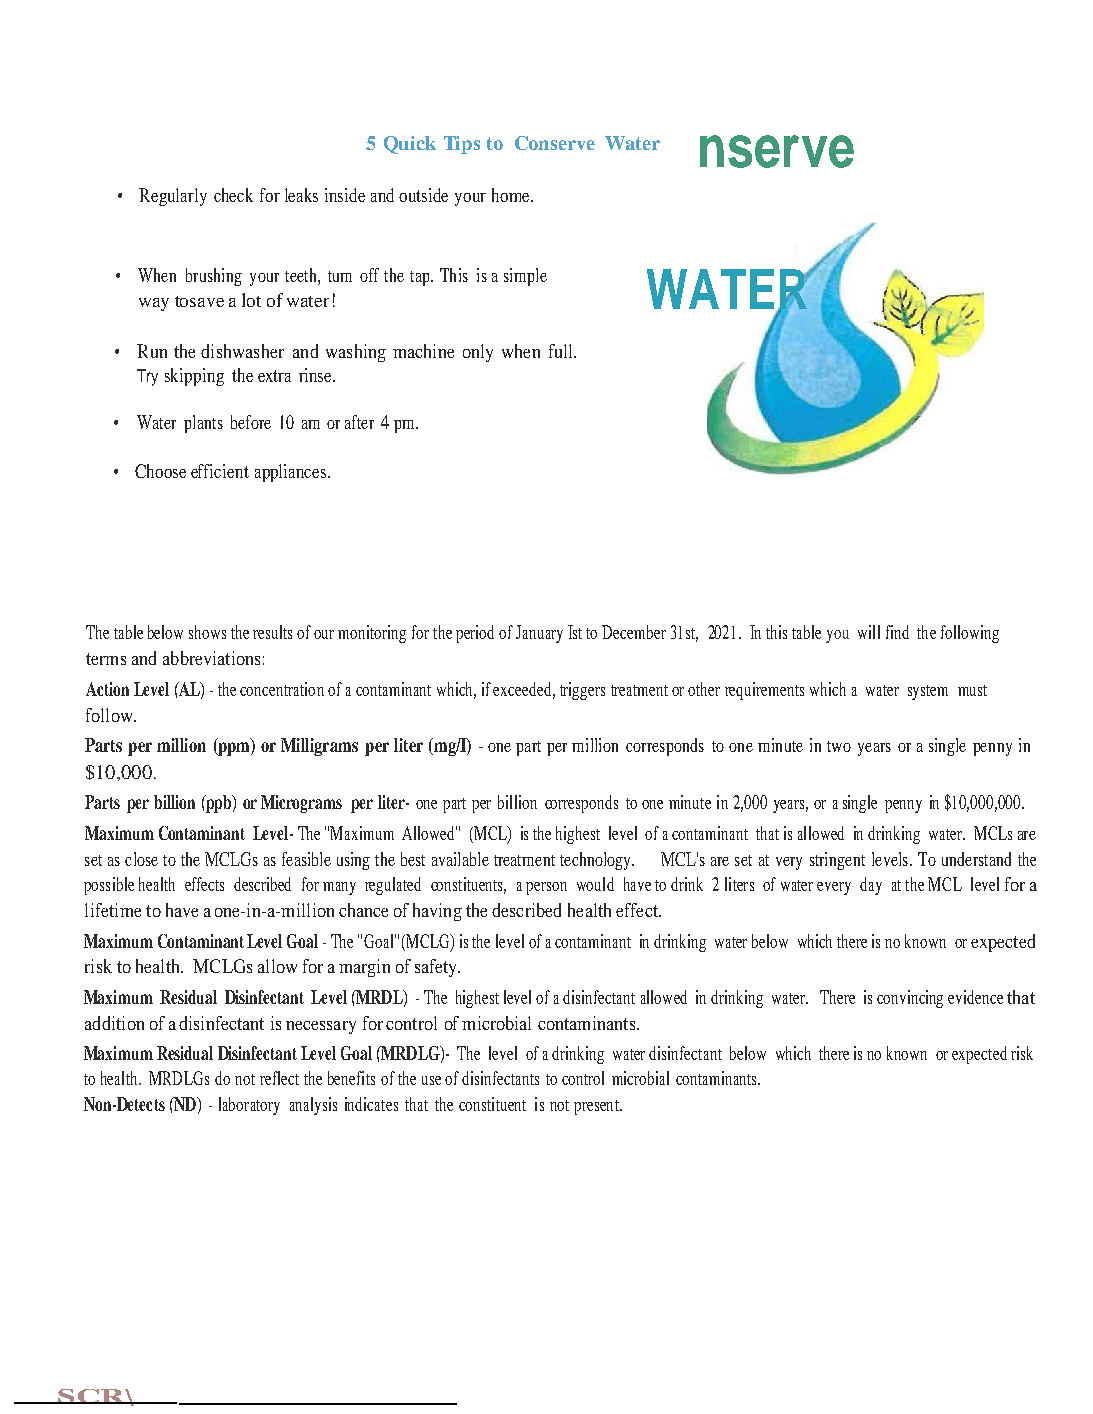 The height and width of the document is (1414, 1093). What do you see at coordinates (478, 353) in the document?
I see `only` at bounding box center [478, 353].
